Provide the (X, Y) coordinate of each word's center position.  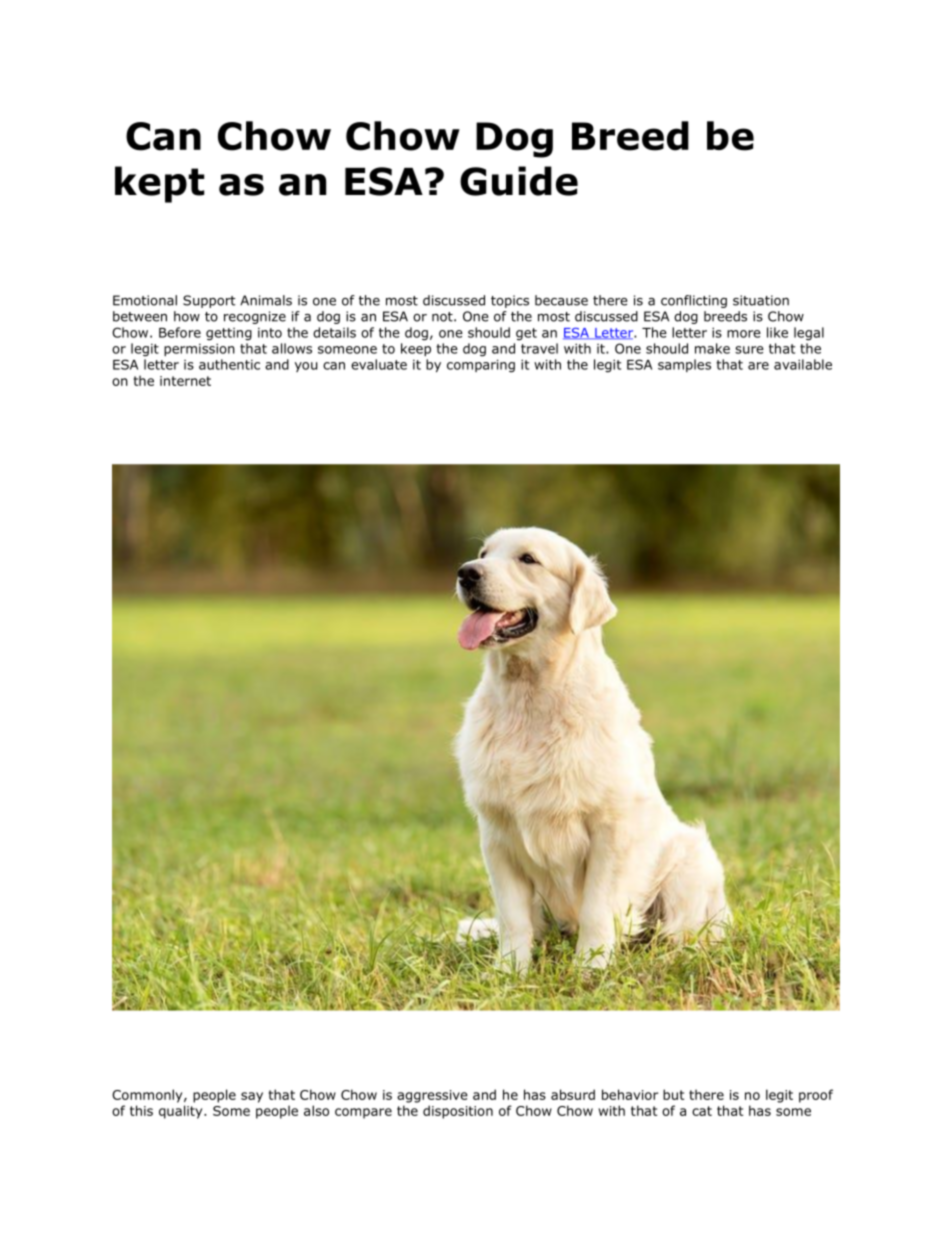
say (252, 1097)
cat (702, 1111)
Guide (519, 181)
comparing (481, 366)
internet (185, 381)
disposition (458, 1112)
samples (684, 365)
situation (761, 300)
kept (159, 184)
